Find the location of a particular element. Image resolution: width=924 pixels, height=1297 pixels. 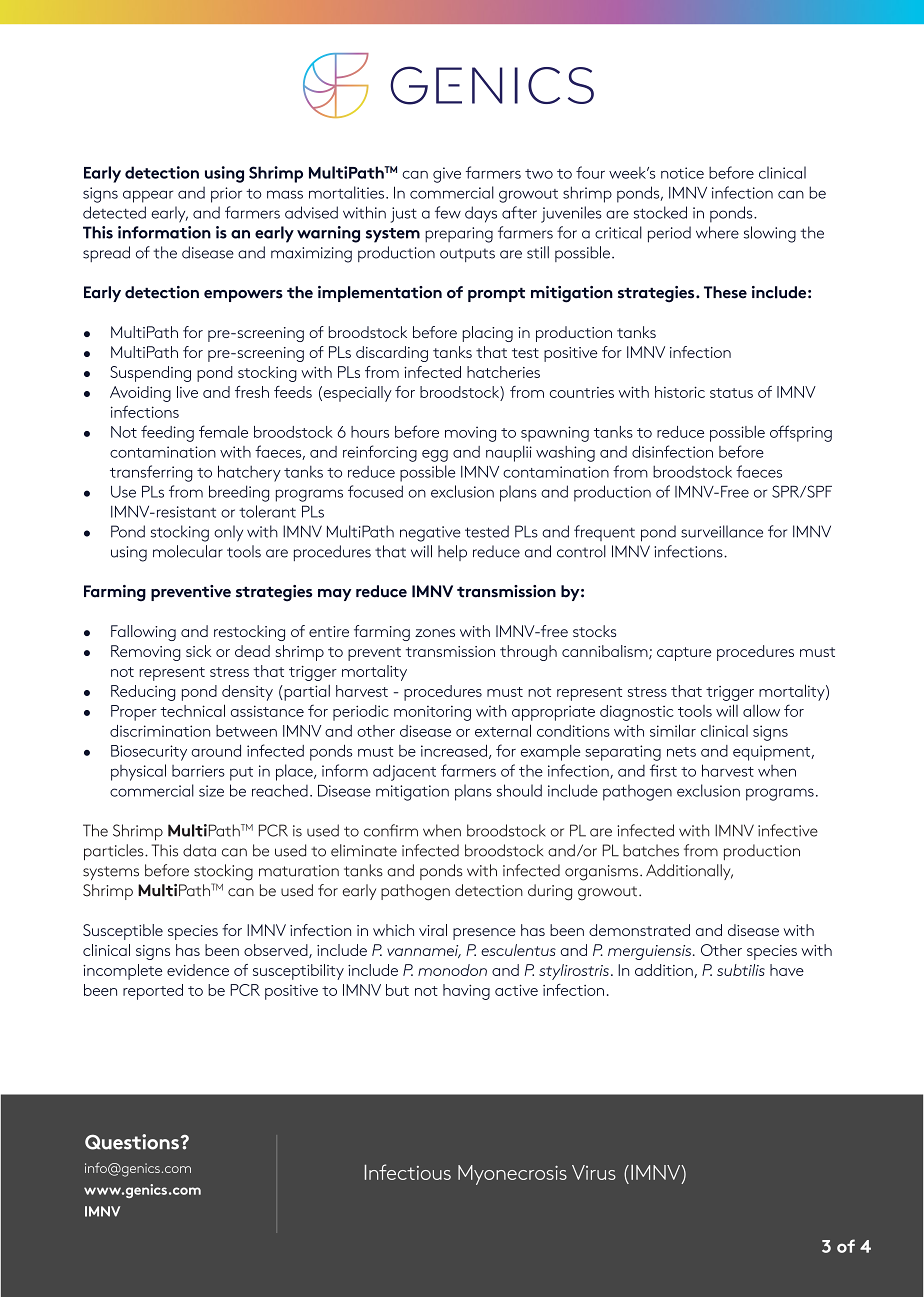

data is located at coordinates (199, 850).
